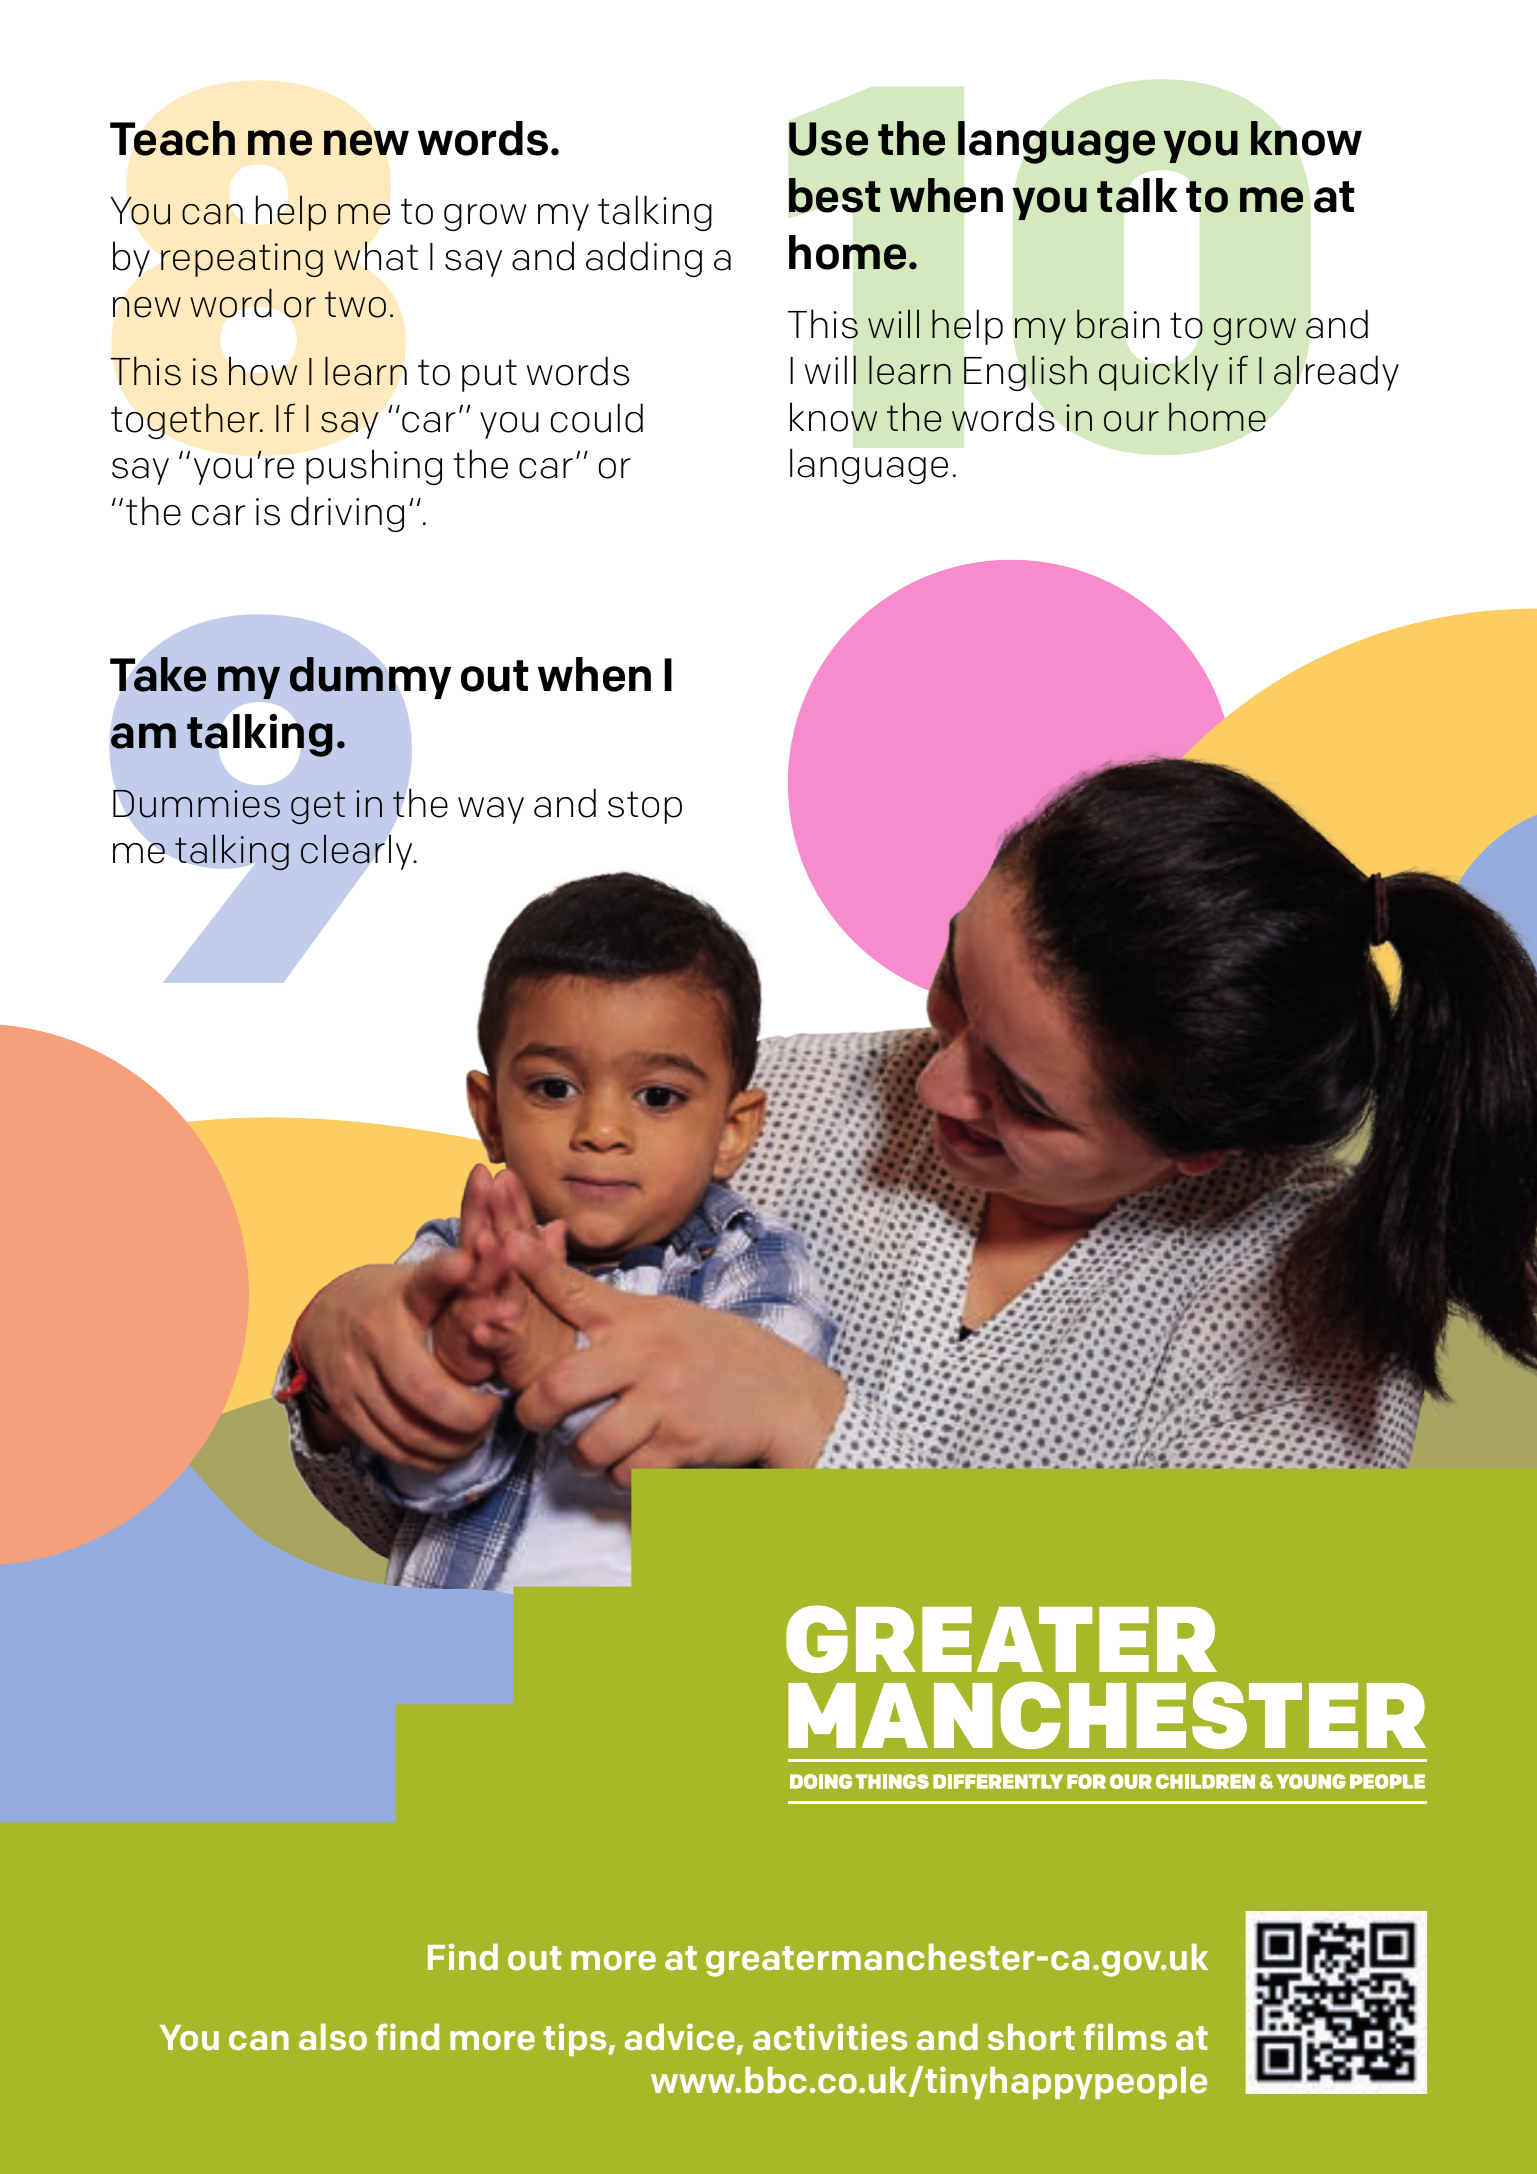 Image resolution: width=1537 pixels, height=2174 pixels. I want to click on also, so click(333, 2037).
